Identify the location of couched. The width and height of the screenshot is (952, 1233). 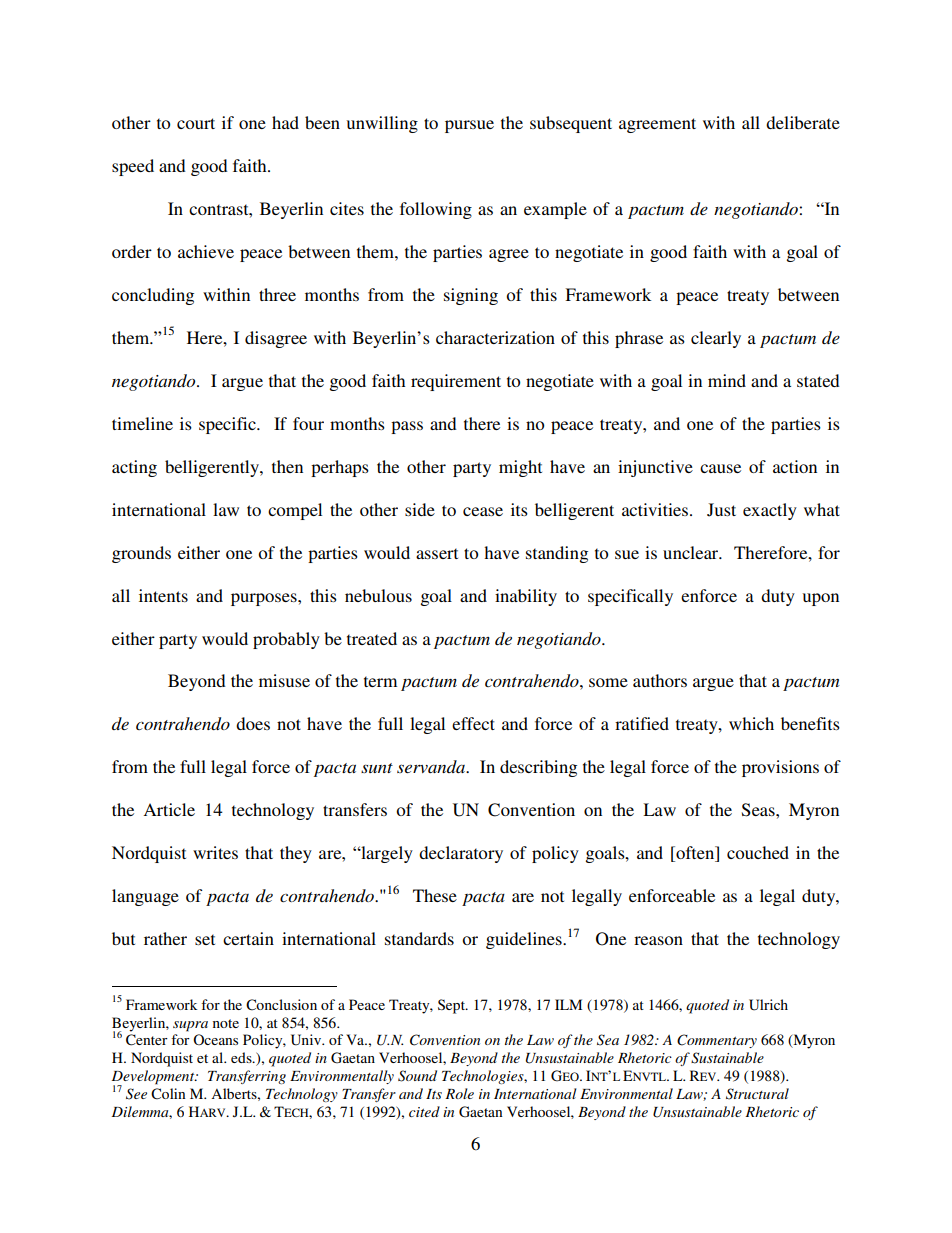
(758, 852).
